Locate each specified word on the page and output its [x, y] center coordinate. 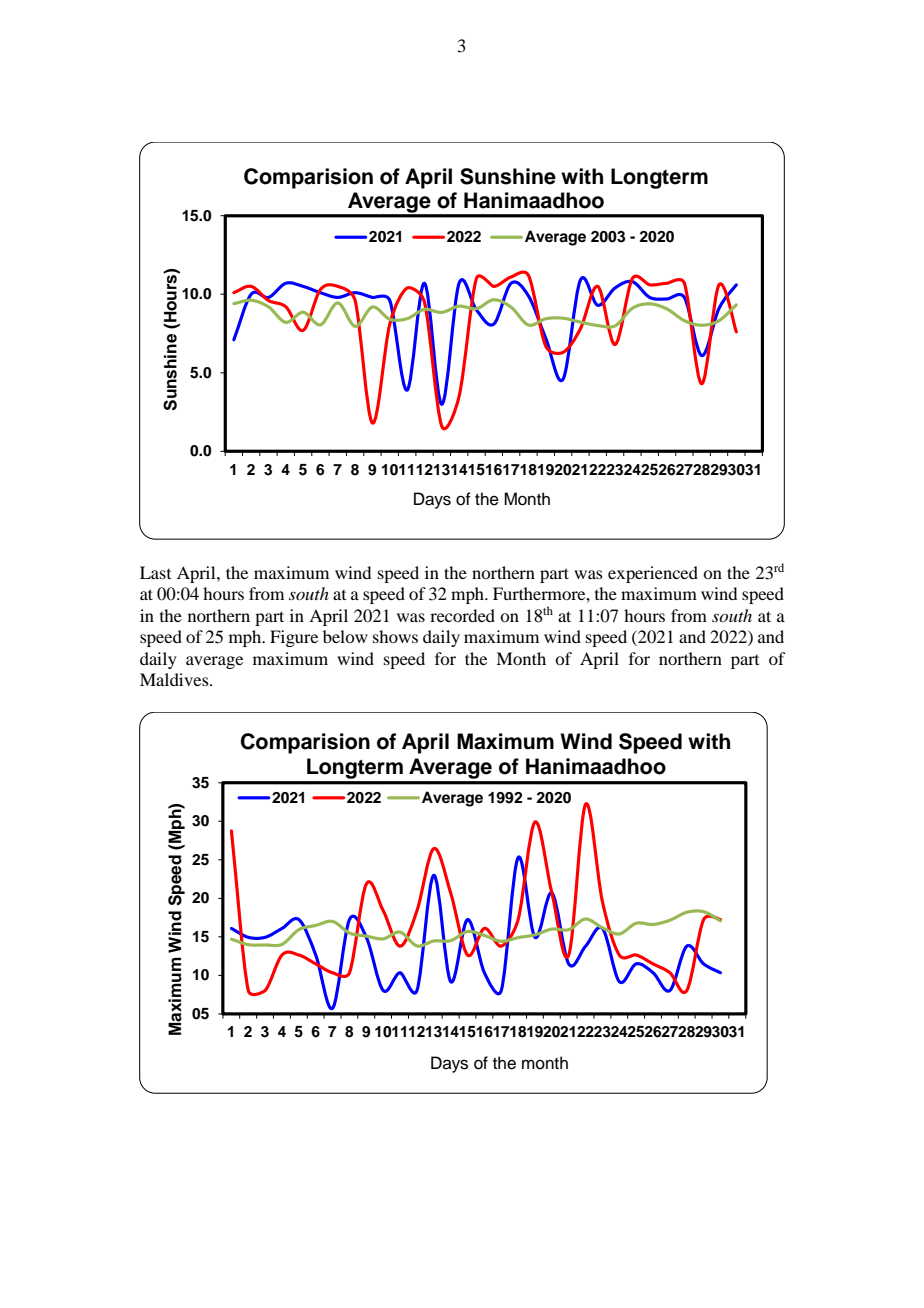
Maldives [175, 679]
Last [155, 572]
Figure [294, 638]
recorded [462, 615]
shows [395, 636]
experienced [653, 574]
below [345, 636]
